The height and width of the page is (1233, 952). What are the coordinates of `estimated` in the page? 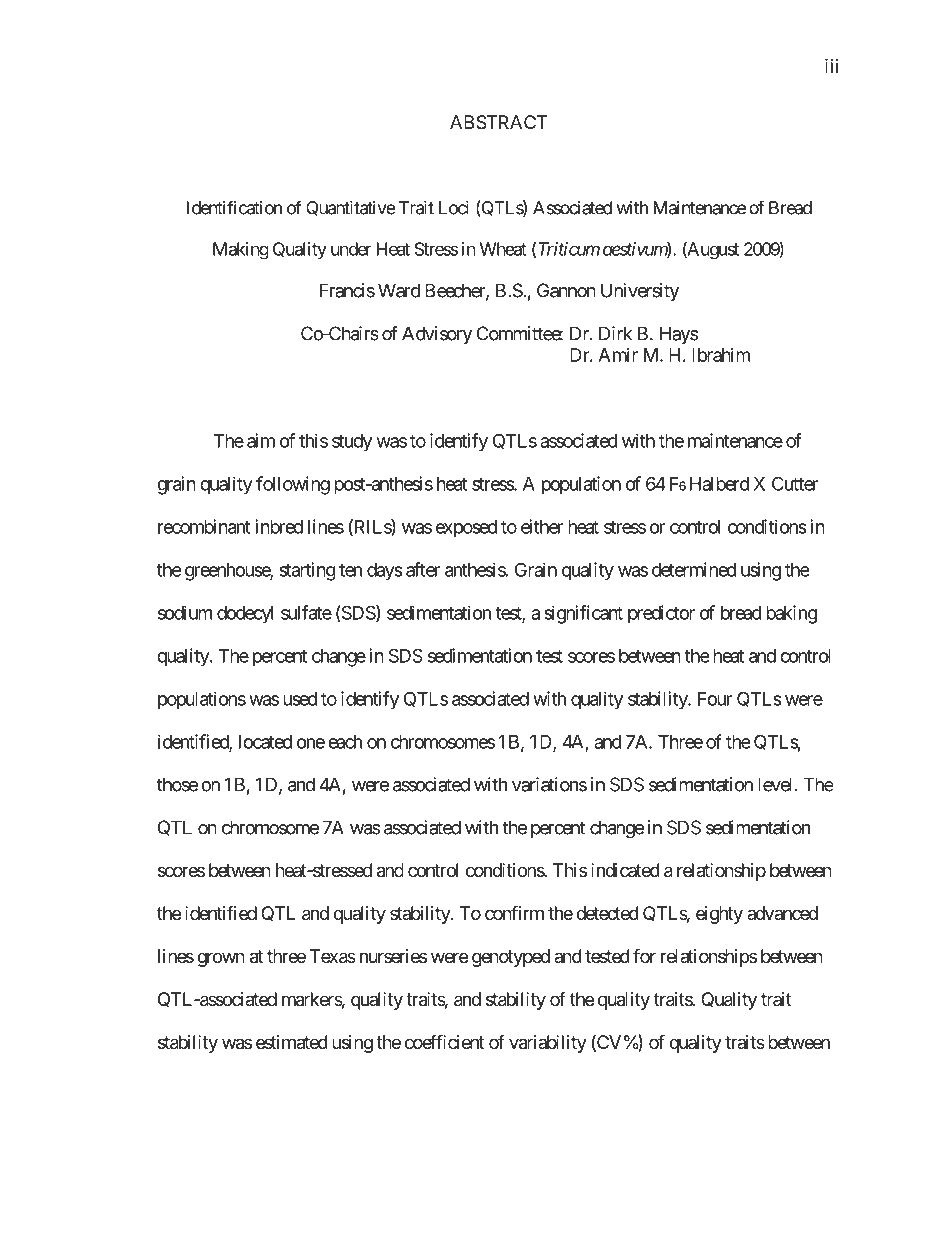 It's located at (292, 1042).
